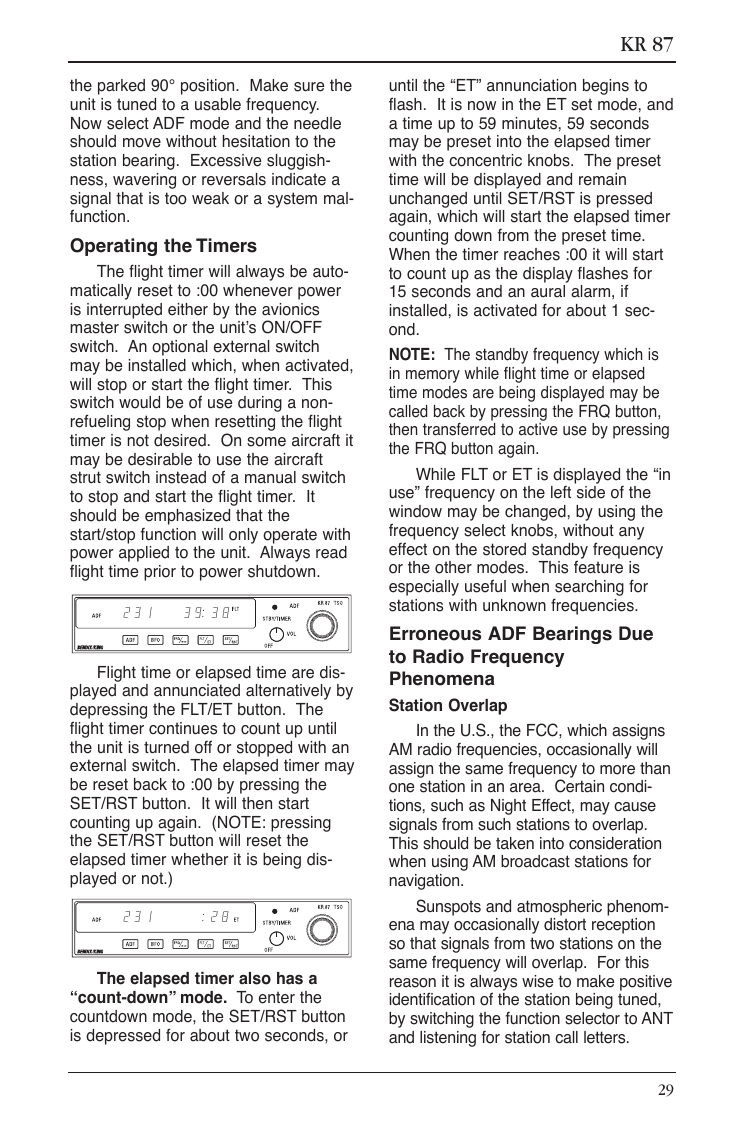 The width and height of the screenshot is (743, 1148). Describe the element at coordinates (255, 978) in the screenshot. I see `also` at that location.
